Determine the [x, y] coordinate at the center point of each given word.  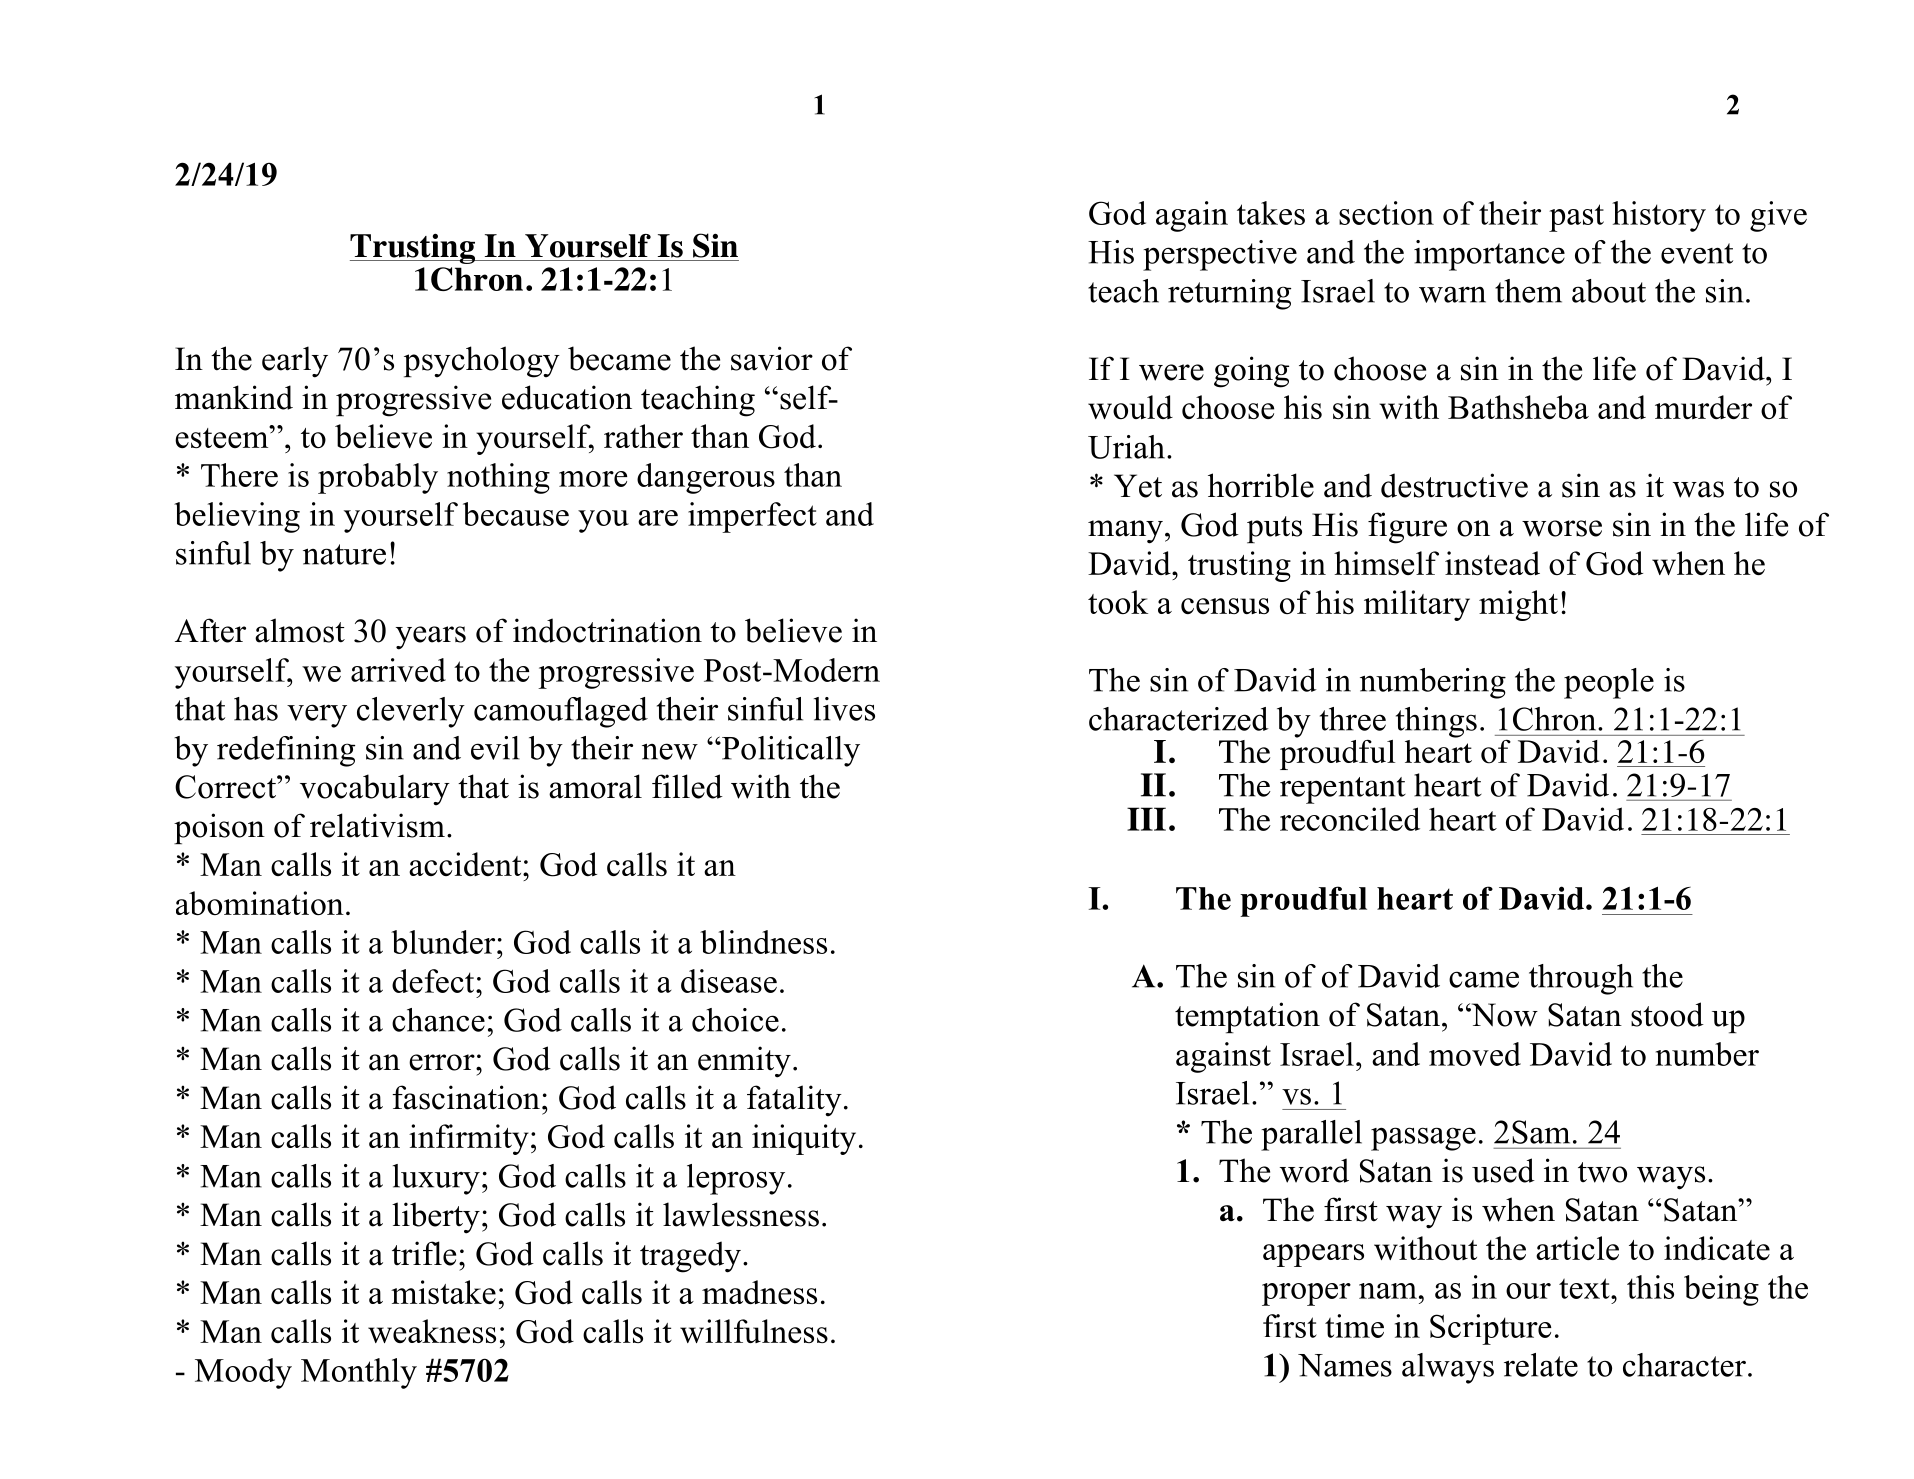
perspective [1220, 255]
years [431, 638]
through [1581, 979]
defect [434, 981]
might [1518, 605]
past [1576, 218]
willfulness [754, 1331]
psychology [482, 362]
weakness [432, 1331]
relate [1541, 1365]
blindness [763, 942]
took [1118, 602]
